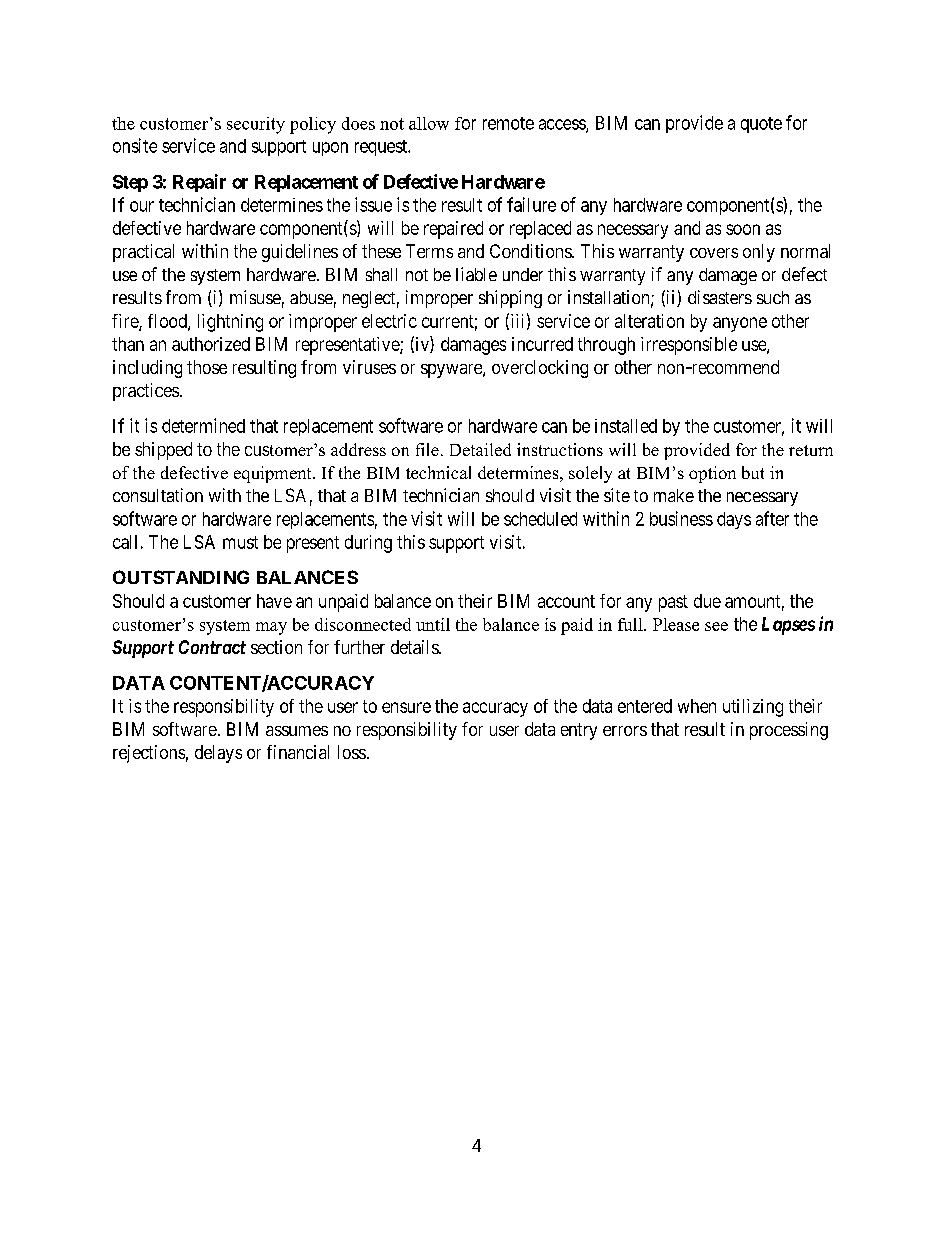 This page has height=1233, width=952. I want to click on but, so click(753, 472).
